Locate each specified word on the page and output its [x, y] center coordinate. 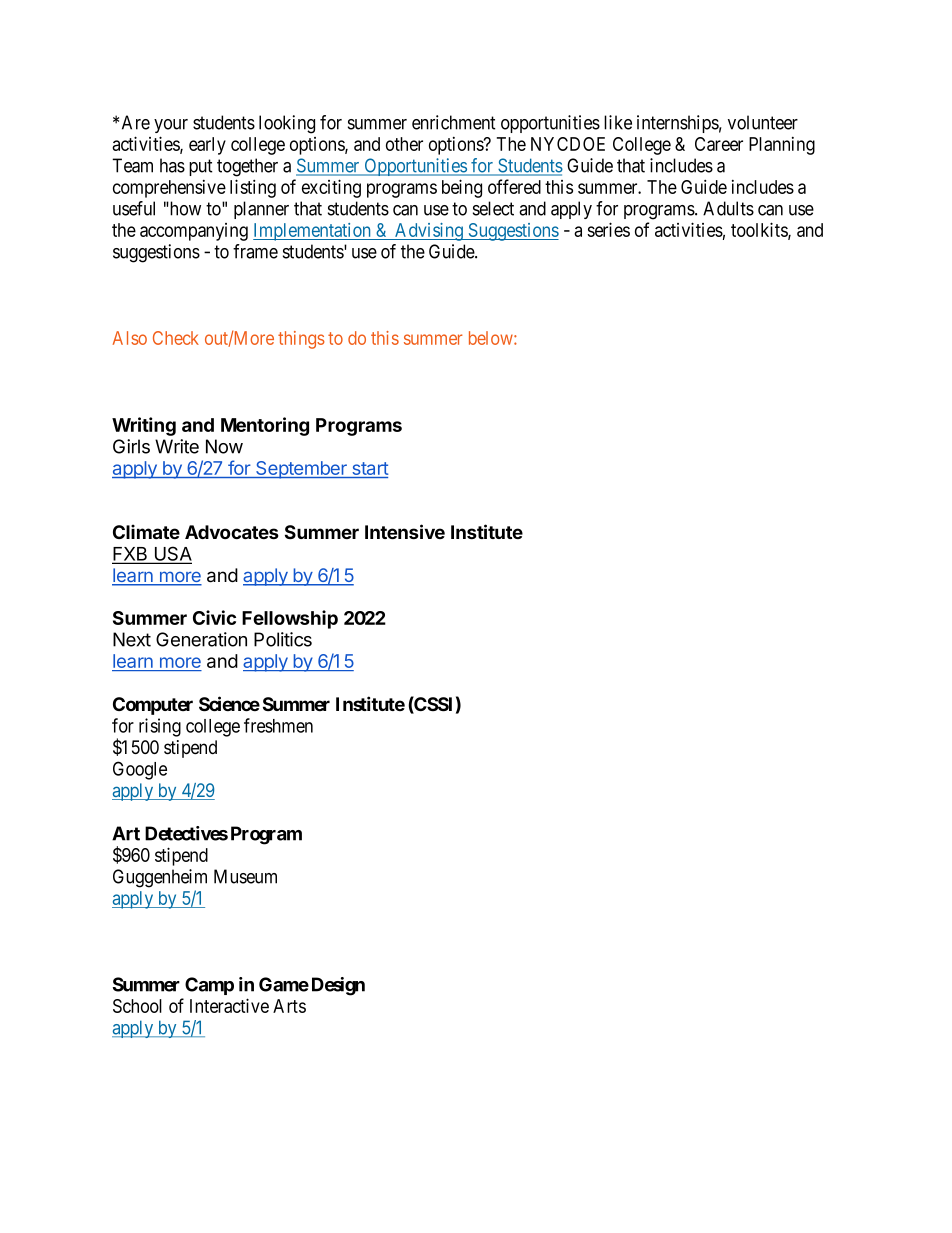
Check [176, 338]
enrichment [454, 122]
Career [719, 144]
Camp [209, 986]
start [369, 470]
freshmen [278, 725]
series [608, 229]
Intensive [405, 531]
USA [172, 555]
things [301, 340]
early [207, 146]
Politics [283, 639]
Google [140, 770]
